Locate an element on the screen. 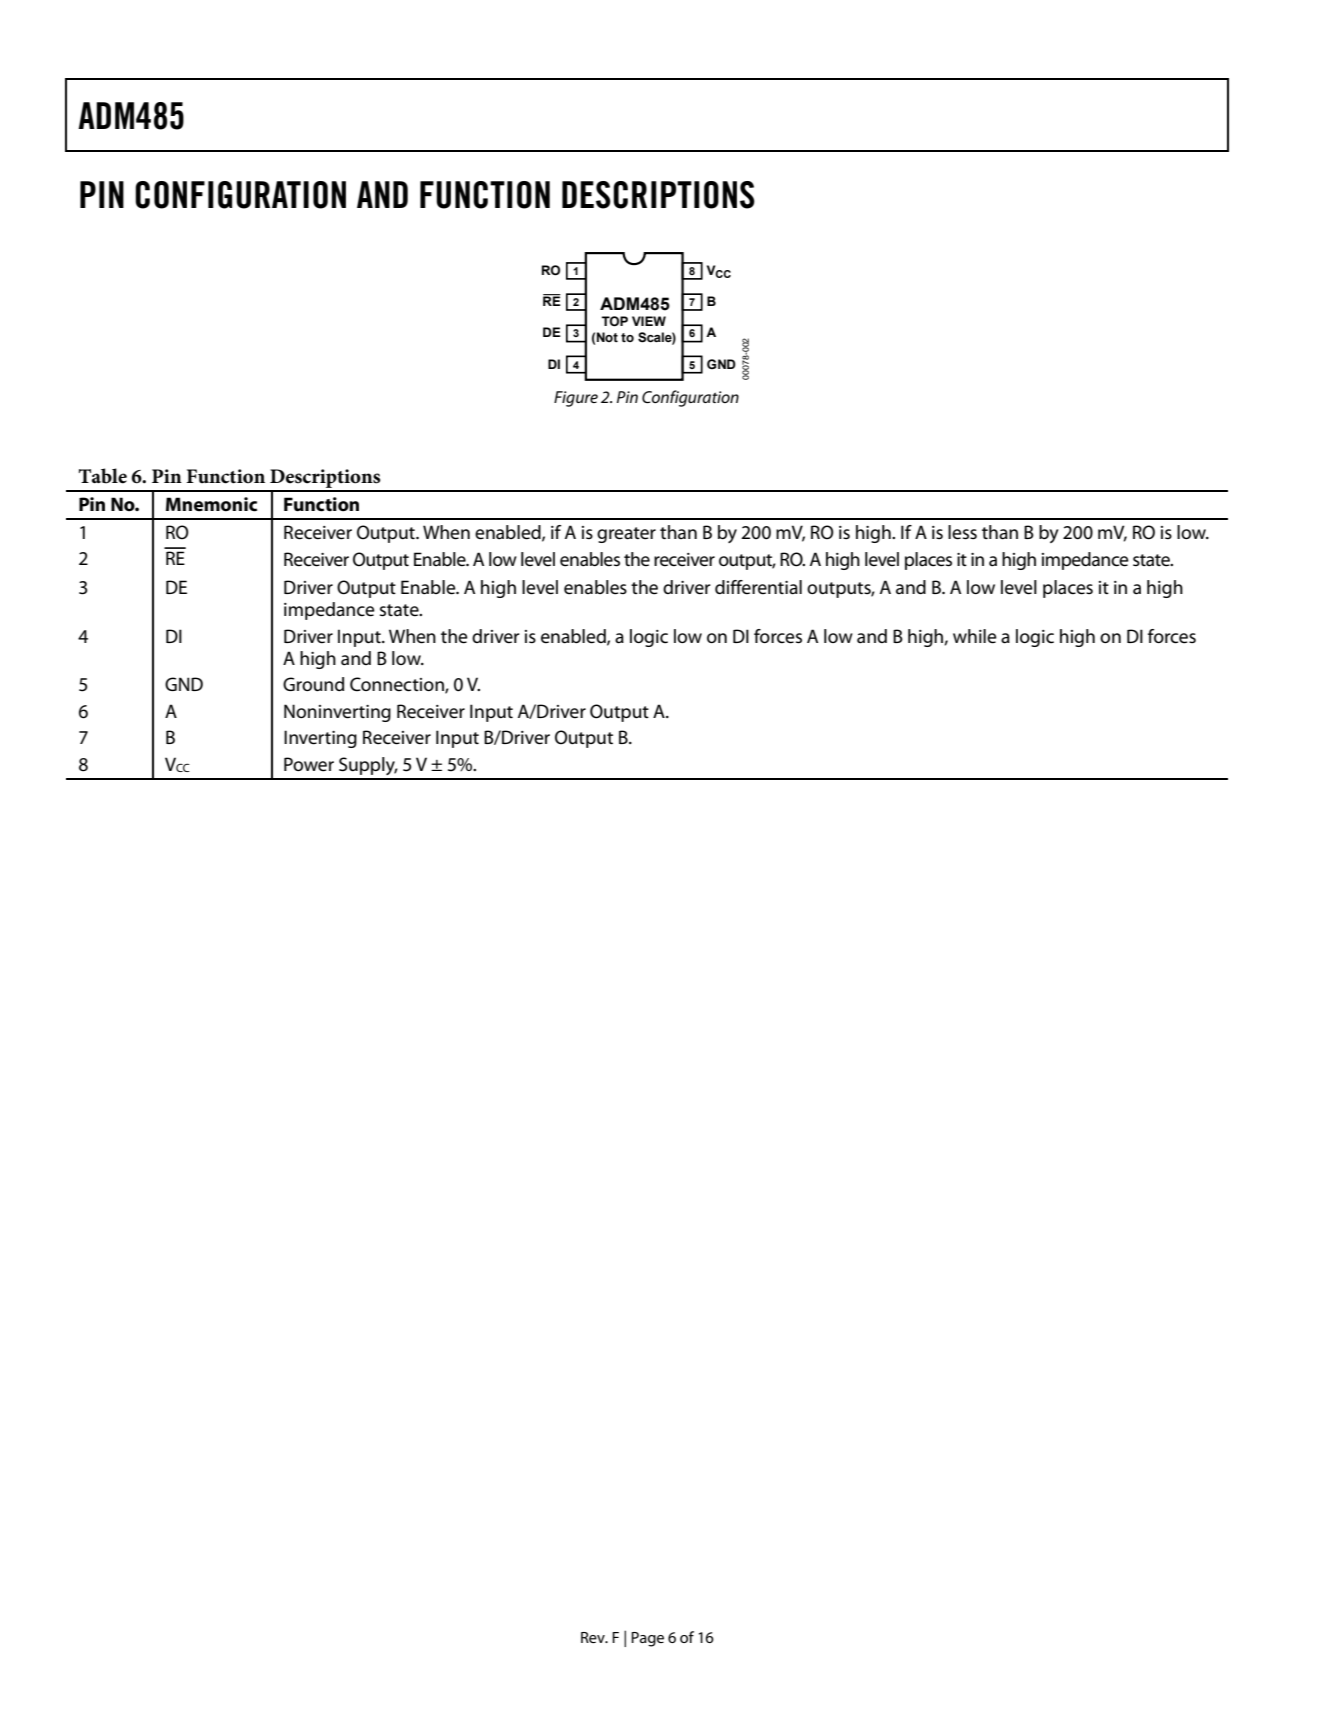 The width and height of the screenshot is (1333, 1725). VIEW is located at coordinates (649, 321).
